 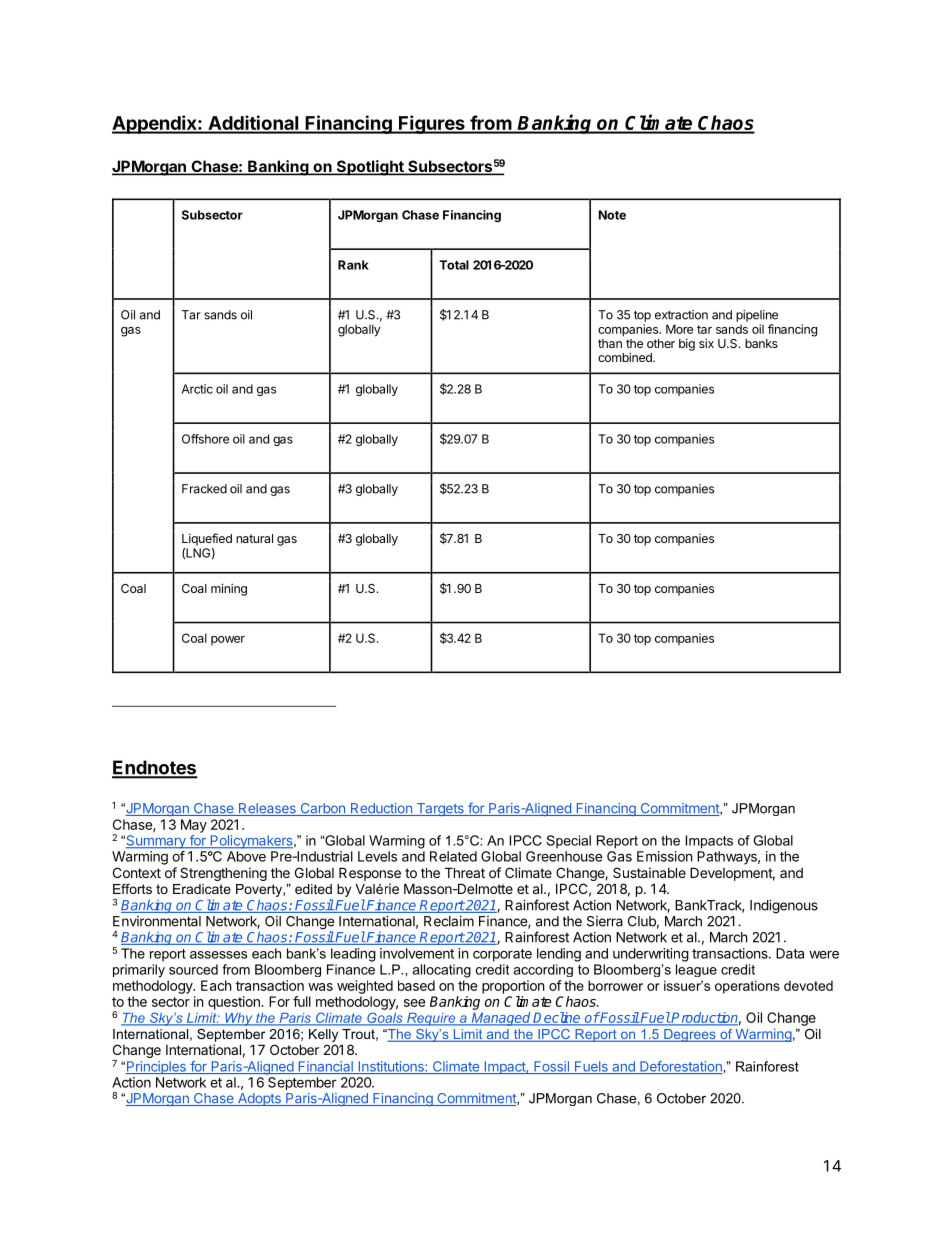 I want to click on Releases, so click(x=267, y=809).
